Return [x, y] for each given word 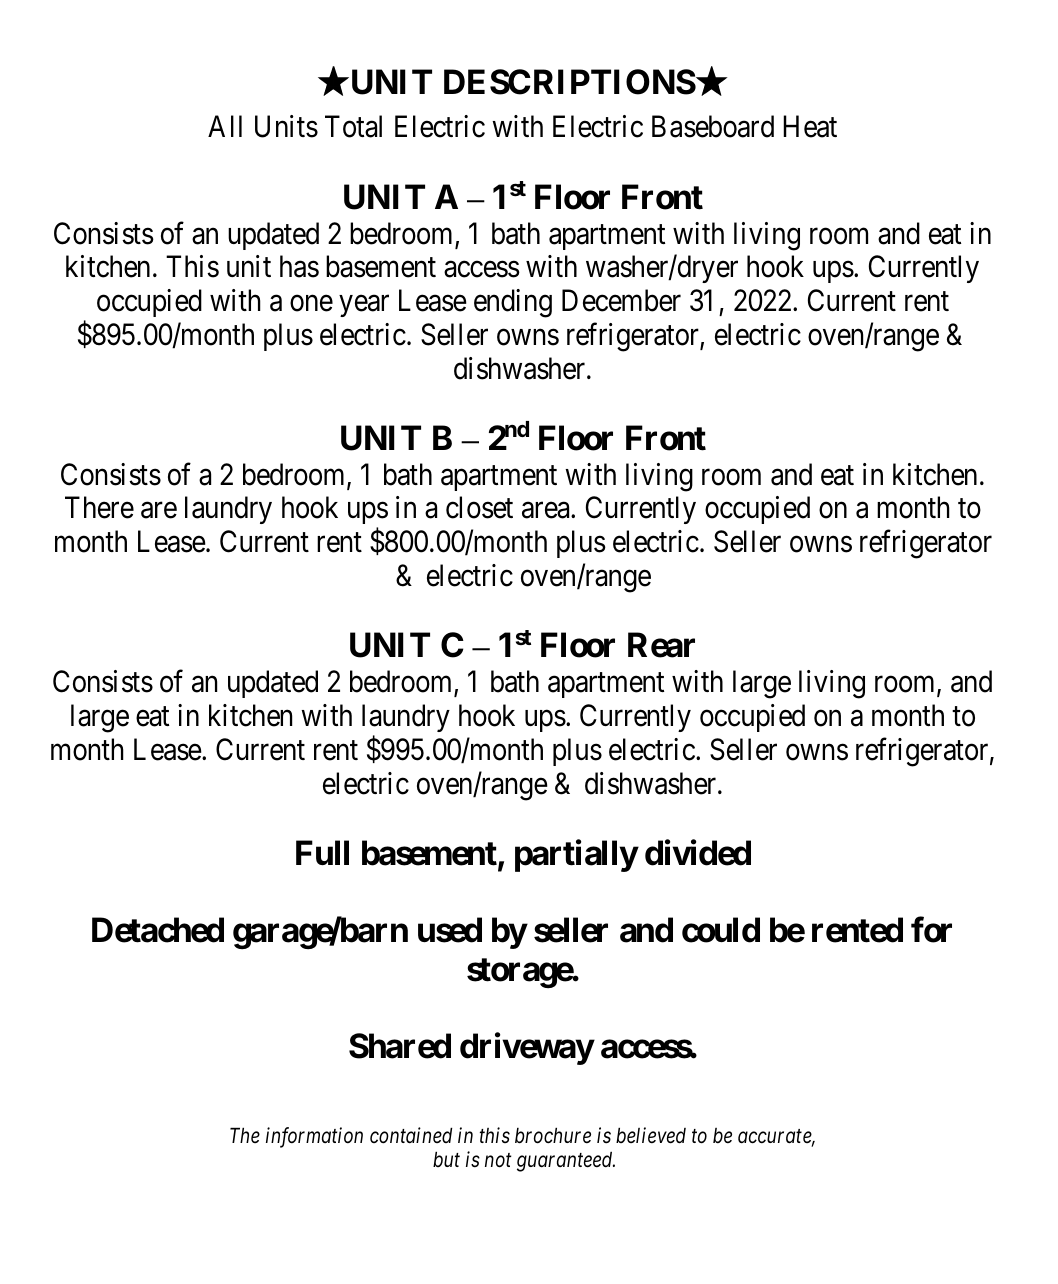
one [311, 303]
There [99, 507]
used [450, 930]
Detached [158, 930]
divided [698, 853]
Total [353, 126]
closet [479, 507]
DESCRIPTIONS [570, 82]
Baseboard [713, 126]
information [314, 1137]
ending [513, 303]
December [621, 300]
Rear [661, 645]
